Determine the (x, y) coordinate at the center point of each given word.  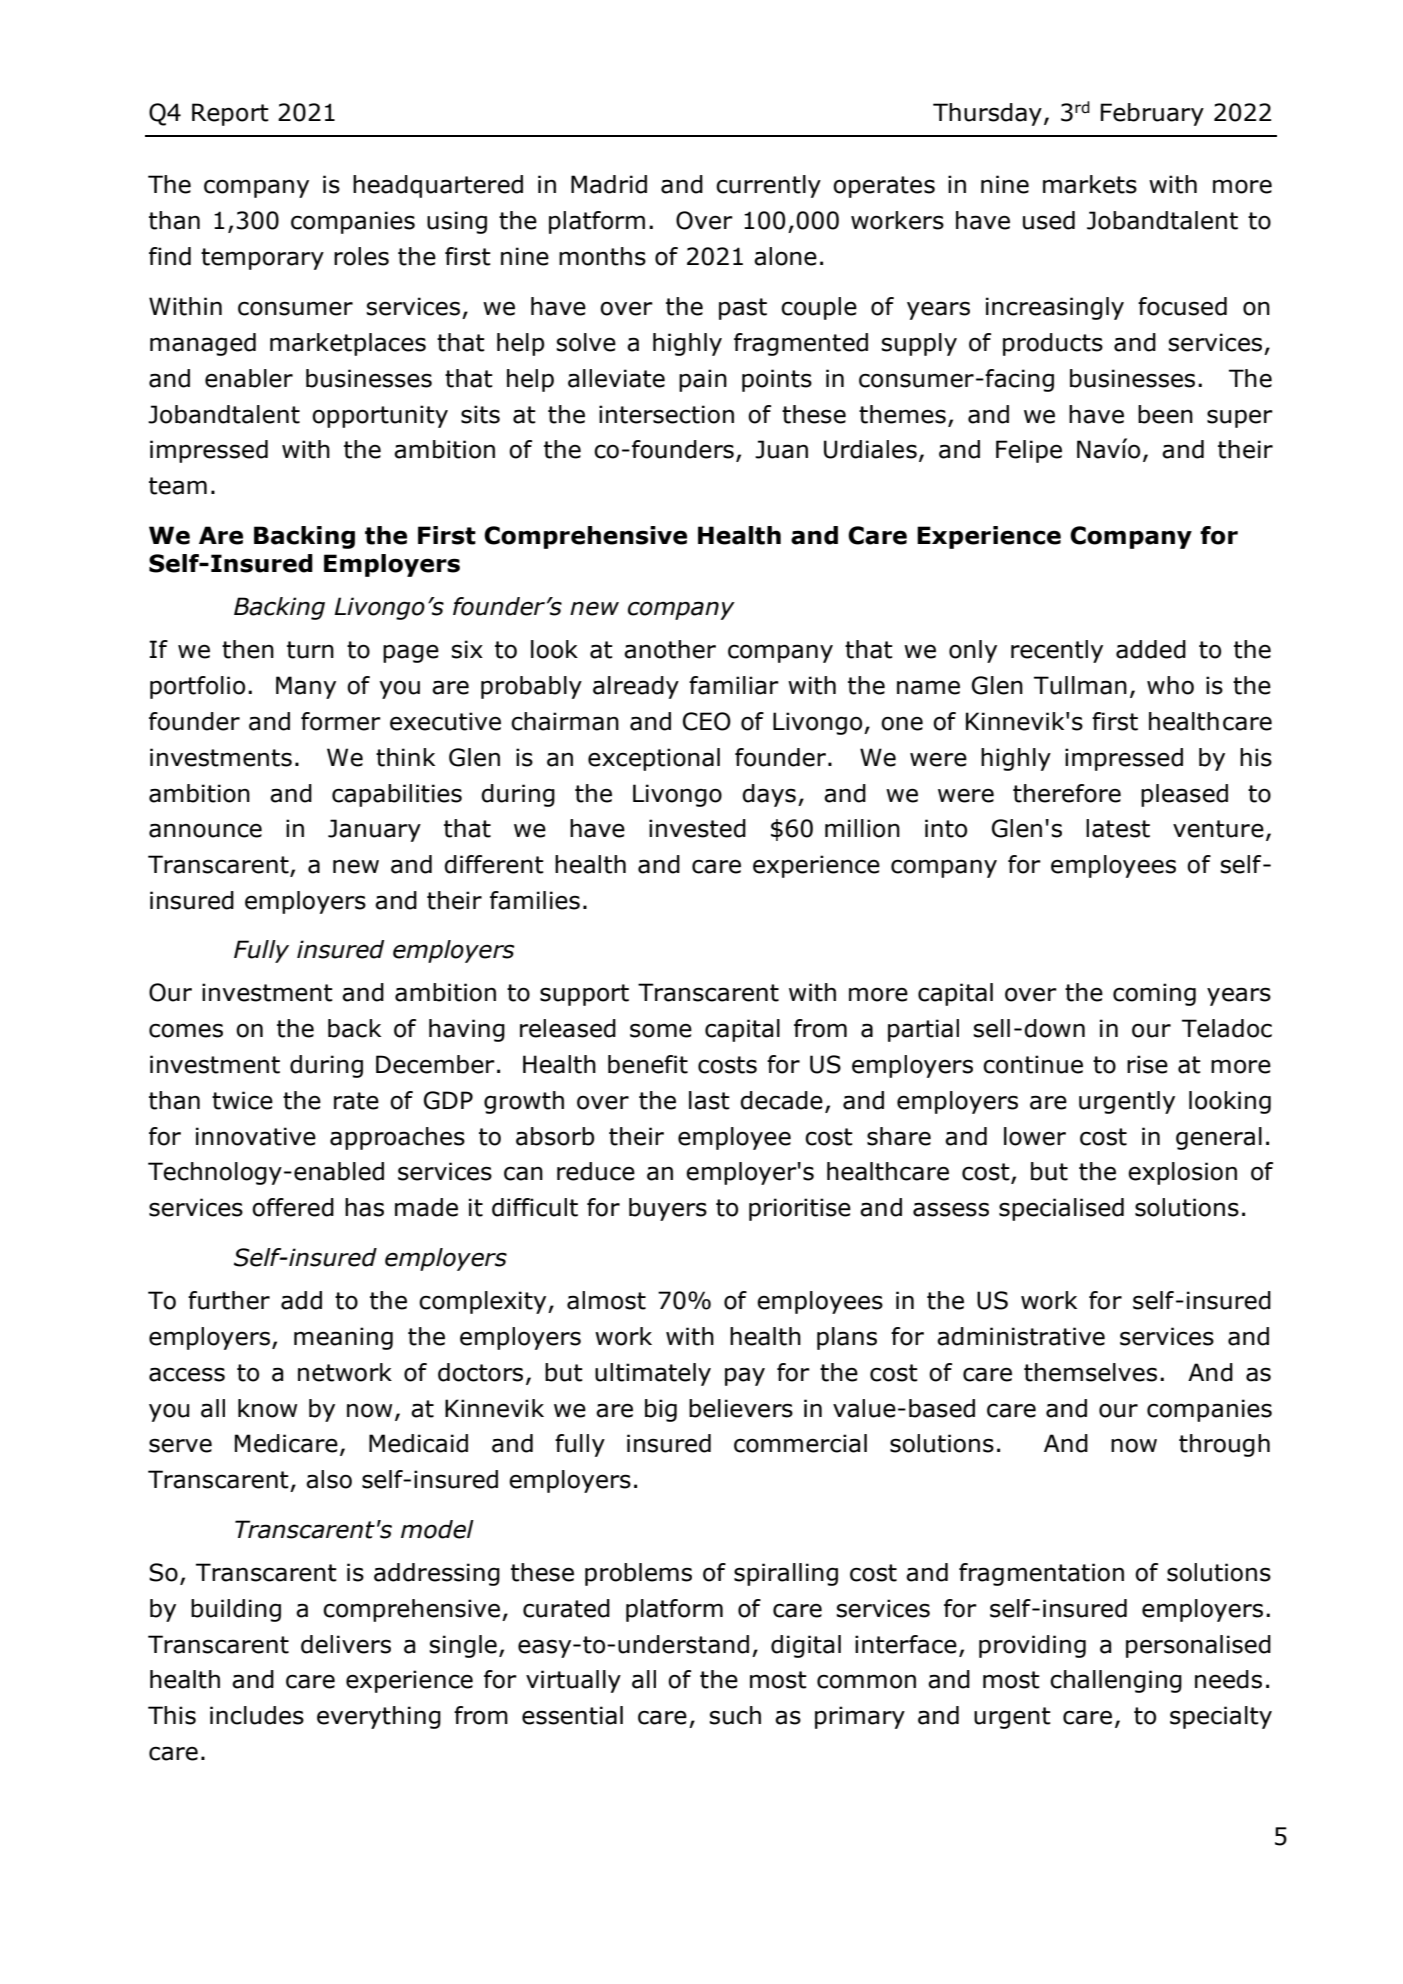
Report (230, 114)
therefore (1067, 793)
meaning (343, 1338)
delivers (346, 1644)
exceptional (654, 759)
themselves (1090, 1372)
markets (1090, 184)
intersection (666, 414)
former (341, 721)
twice (242, 1100)
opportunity (380, 416)
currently (768, 186)
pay (745, 1376)
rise (1147, 1064)
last (709, 1100)
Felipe (1029, 451)
